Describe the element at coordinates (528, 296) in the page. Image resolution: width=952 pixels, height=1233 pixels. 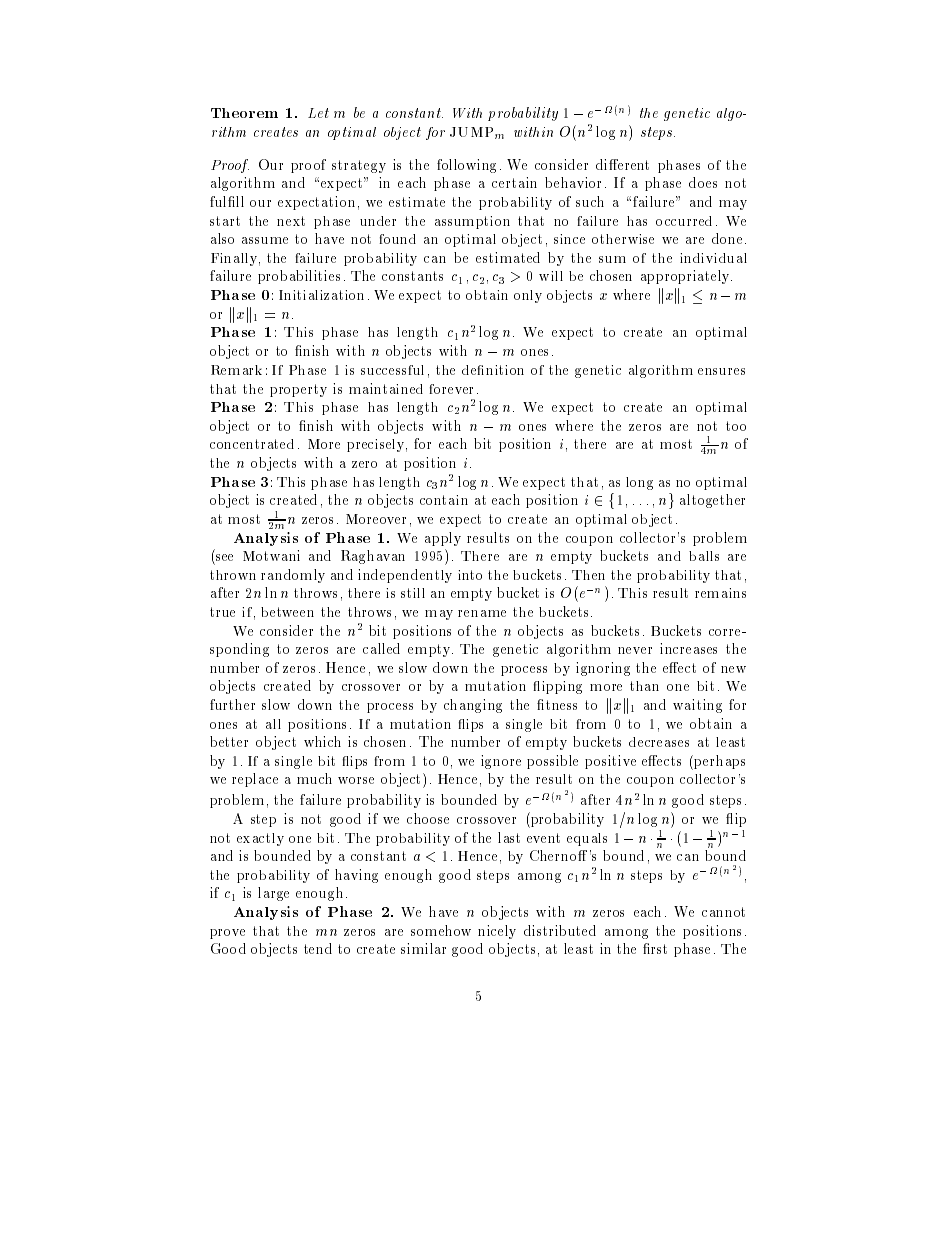
I see `only` at that location.
